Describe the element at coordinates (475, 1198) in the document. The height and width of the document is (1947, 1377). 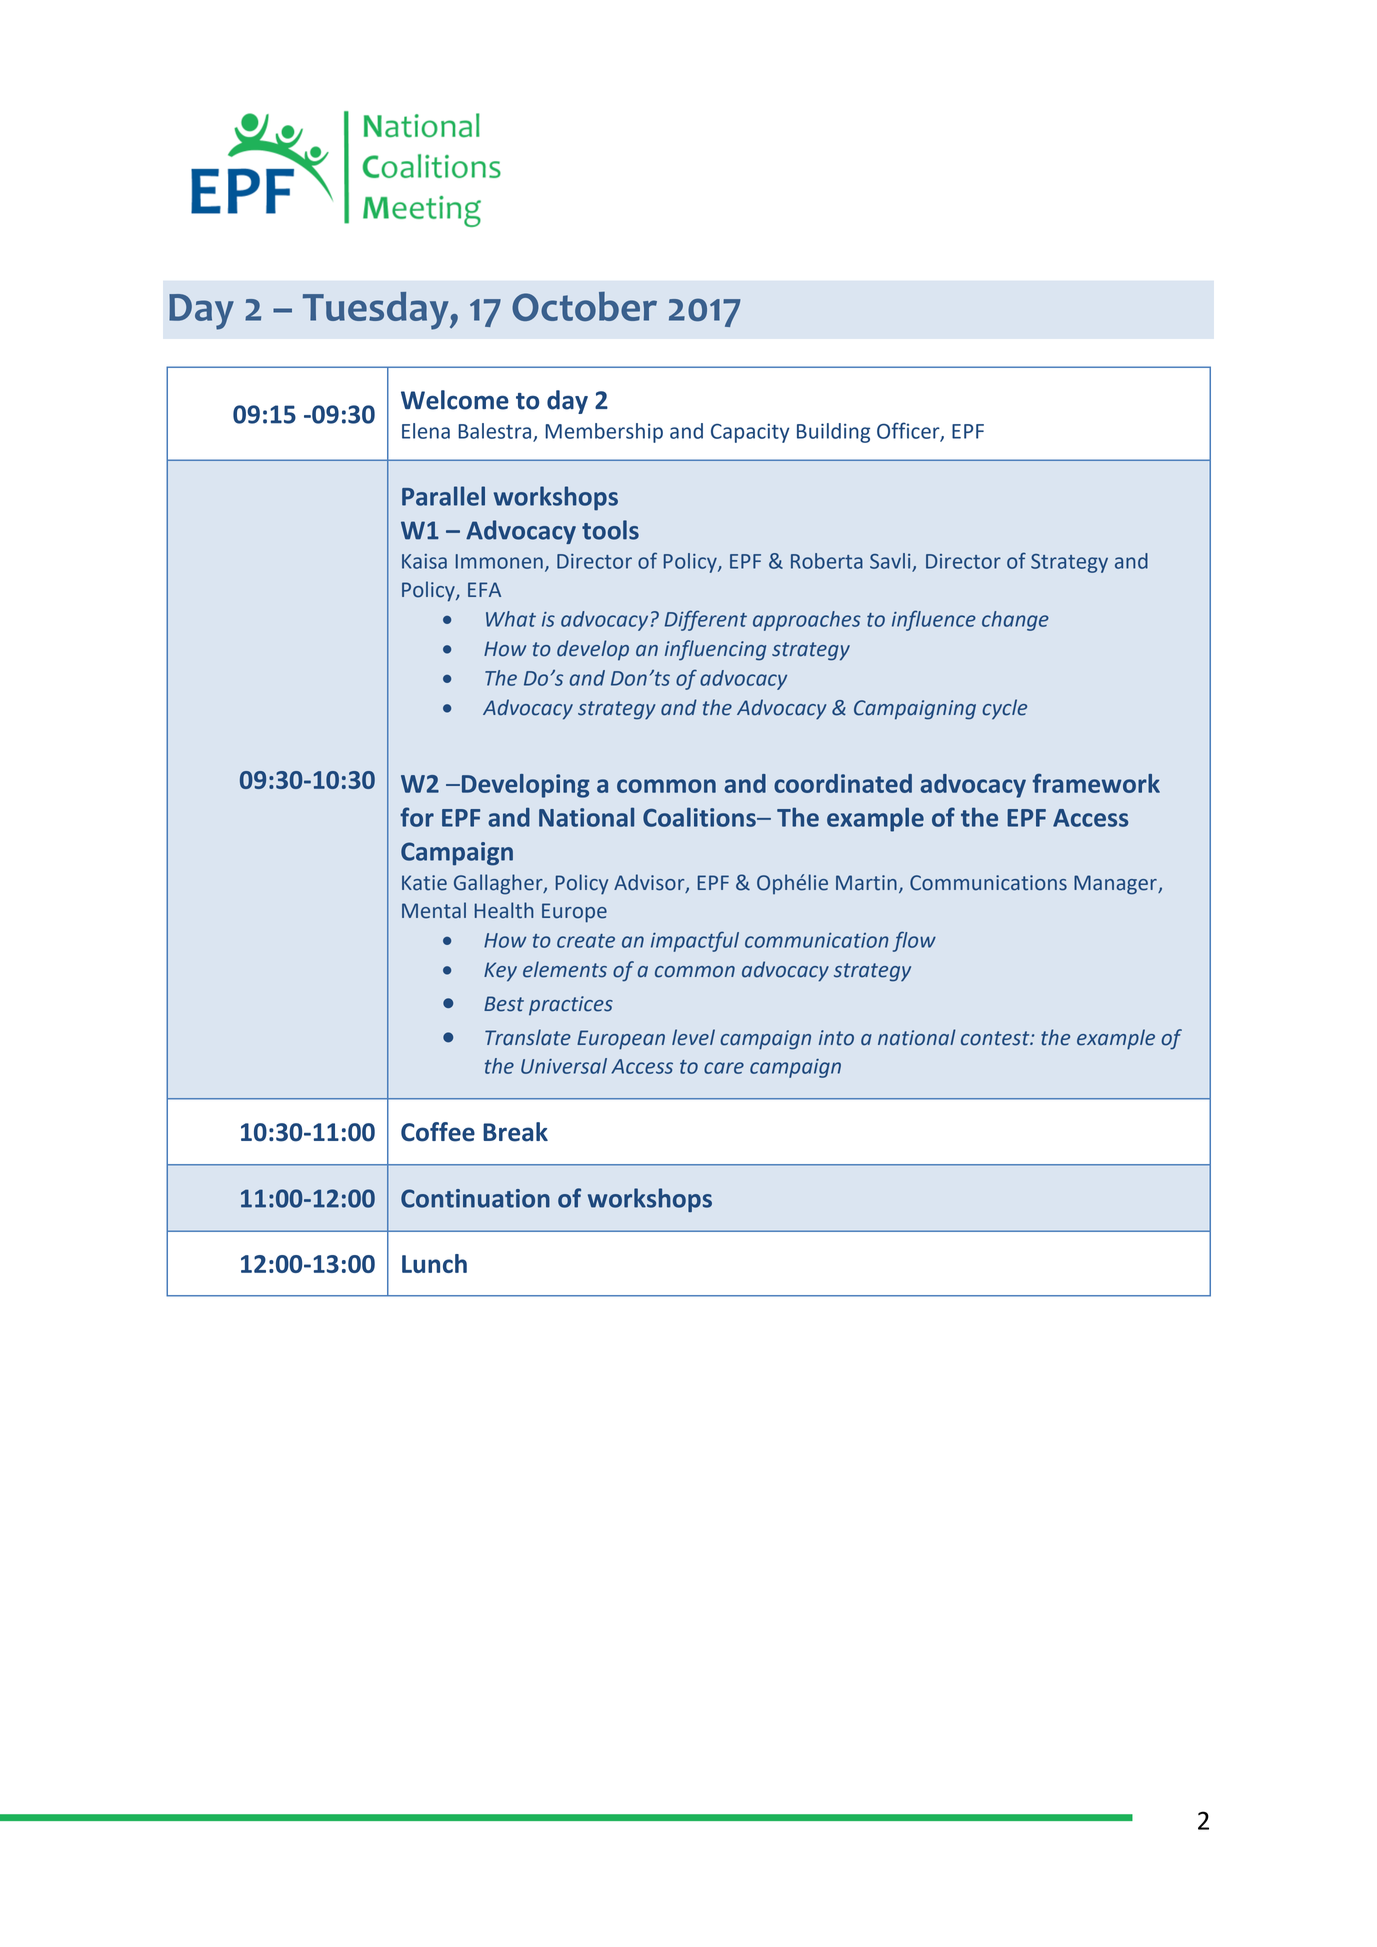
I see `Continuation` at that location.
